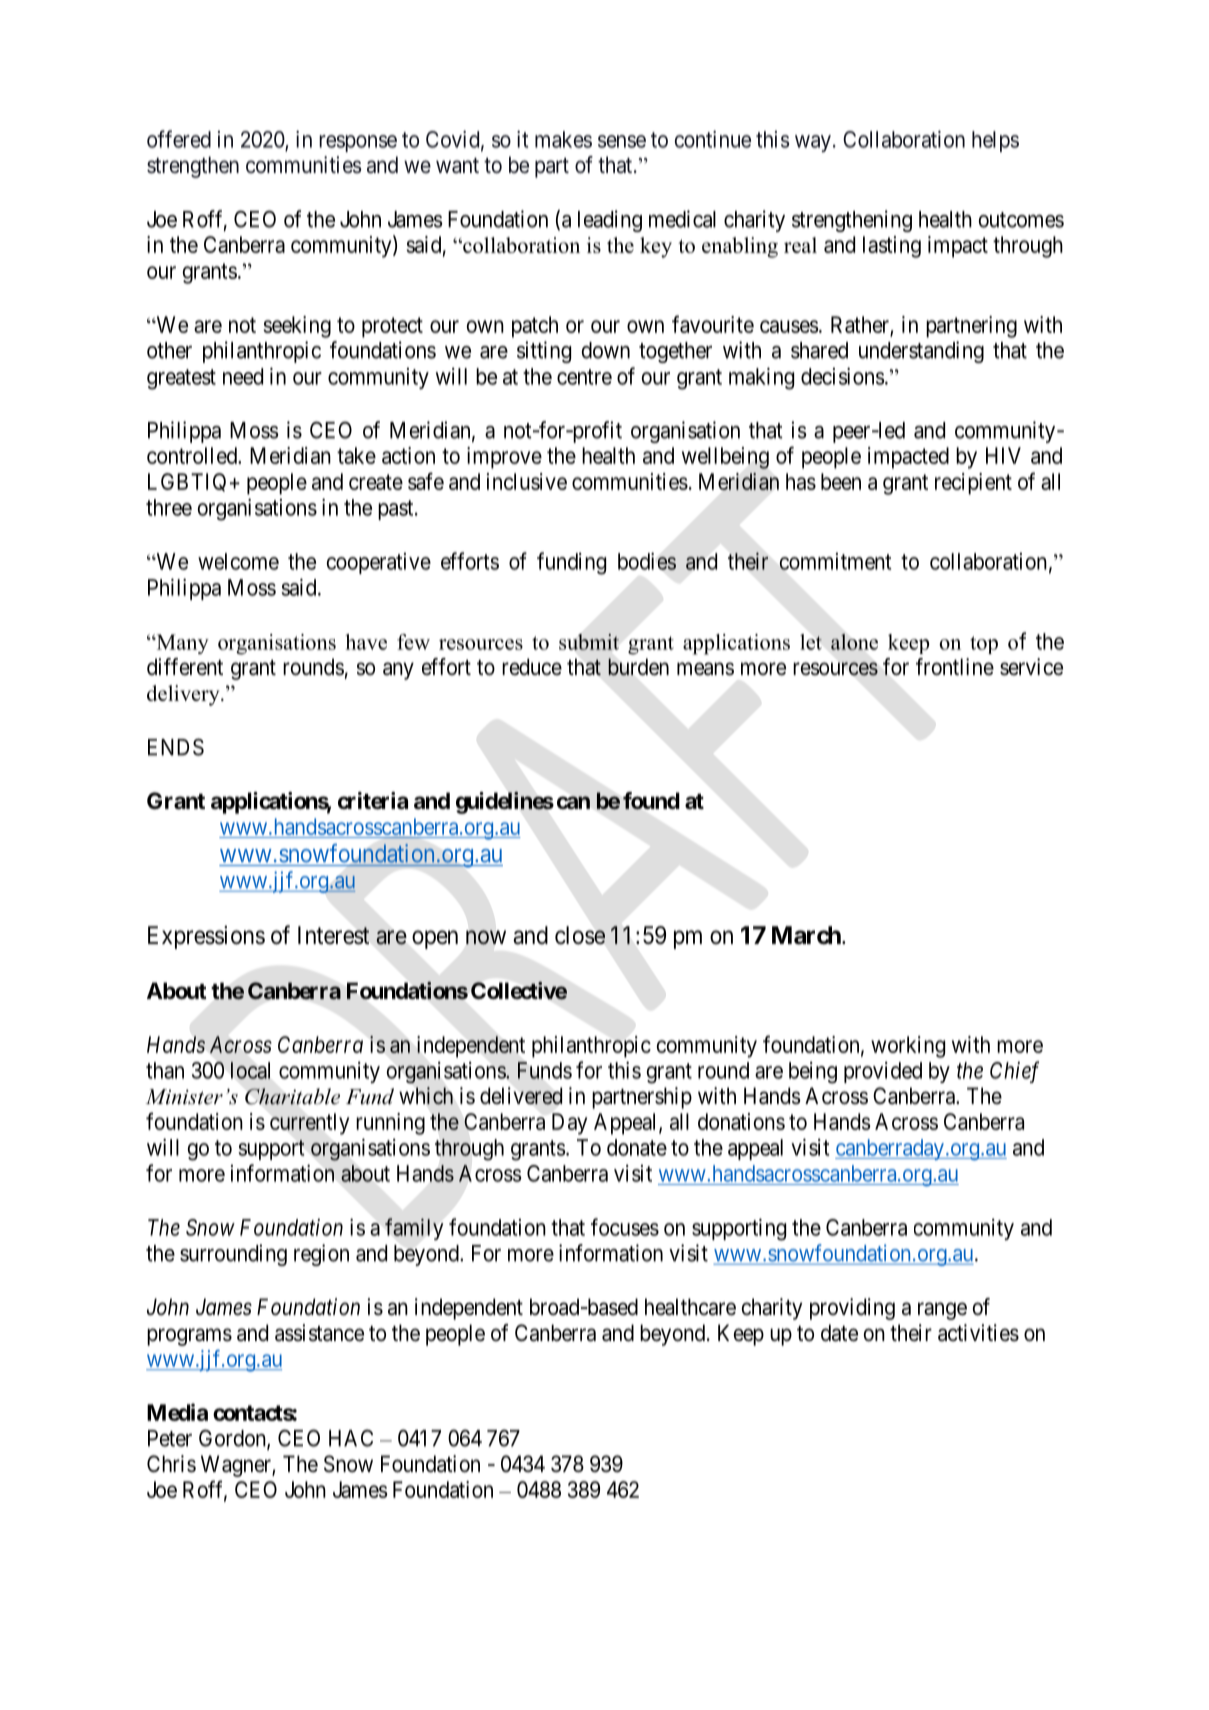 The image size is (1209, 1710). I want to click on criteria, so click(373, 801).
